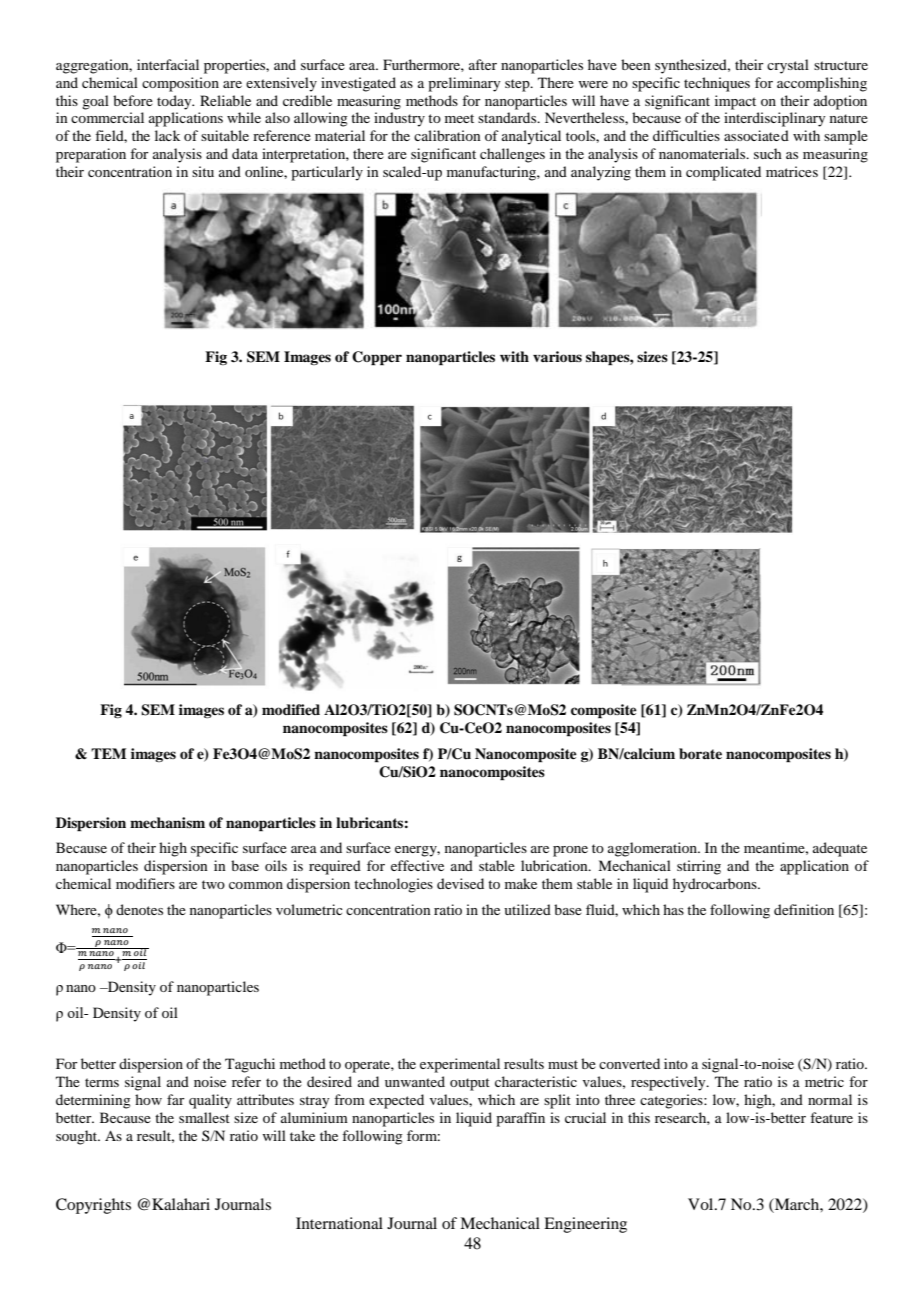 This screenshot has height=1308, width=924. What do you see at coordinates (417, 865) in the screenshot?
I see `effective` at bounding box center [417, 865].
